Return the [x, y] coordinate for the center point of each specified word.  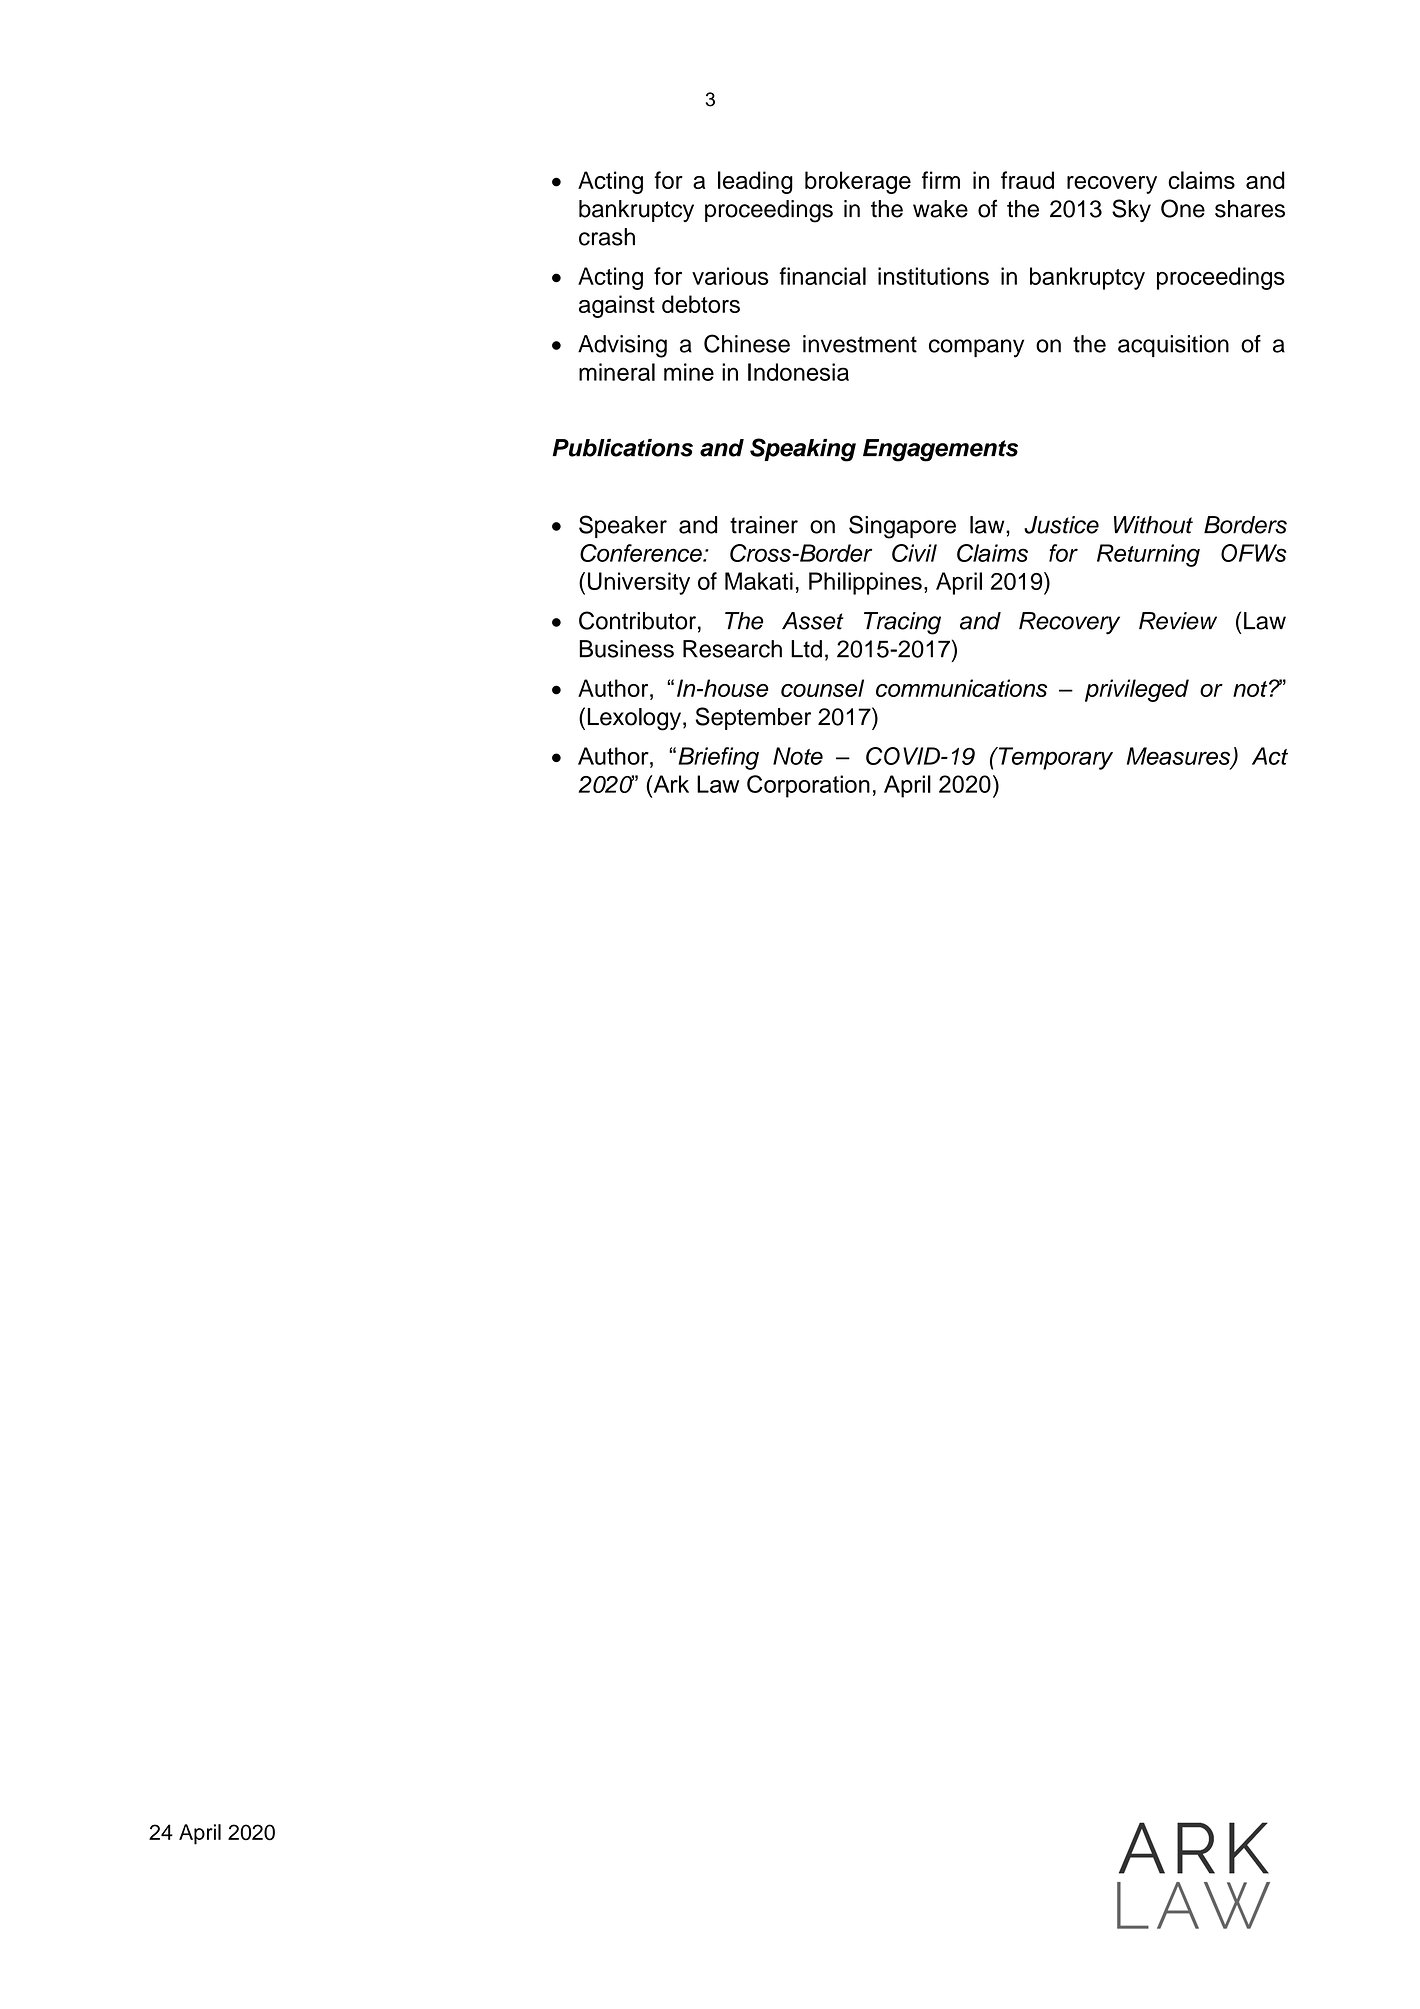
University [639, 583]
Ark [670, 784]
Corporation [808, 786]
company [976, 348]
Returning [1148, 555]
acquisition [1173, 346]
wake [940, 209]
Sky [1131, 210]
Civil [914, 553]
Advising [622, 346]
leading [755, 182]
